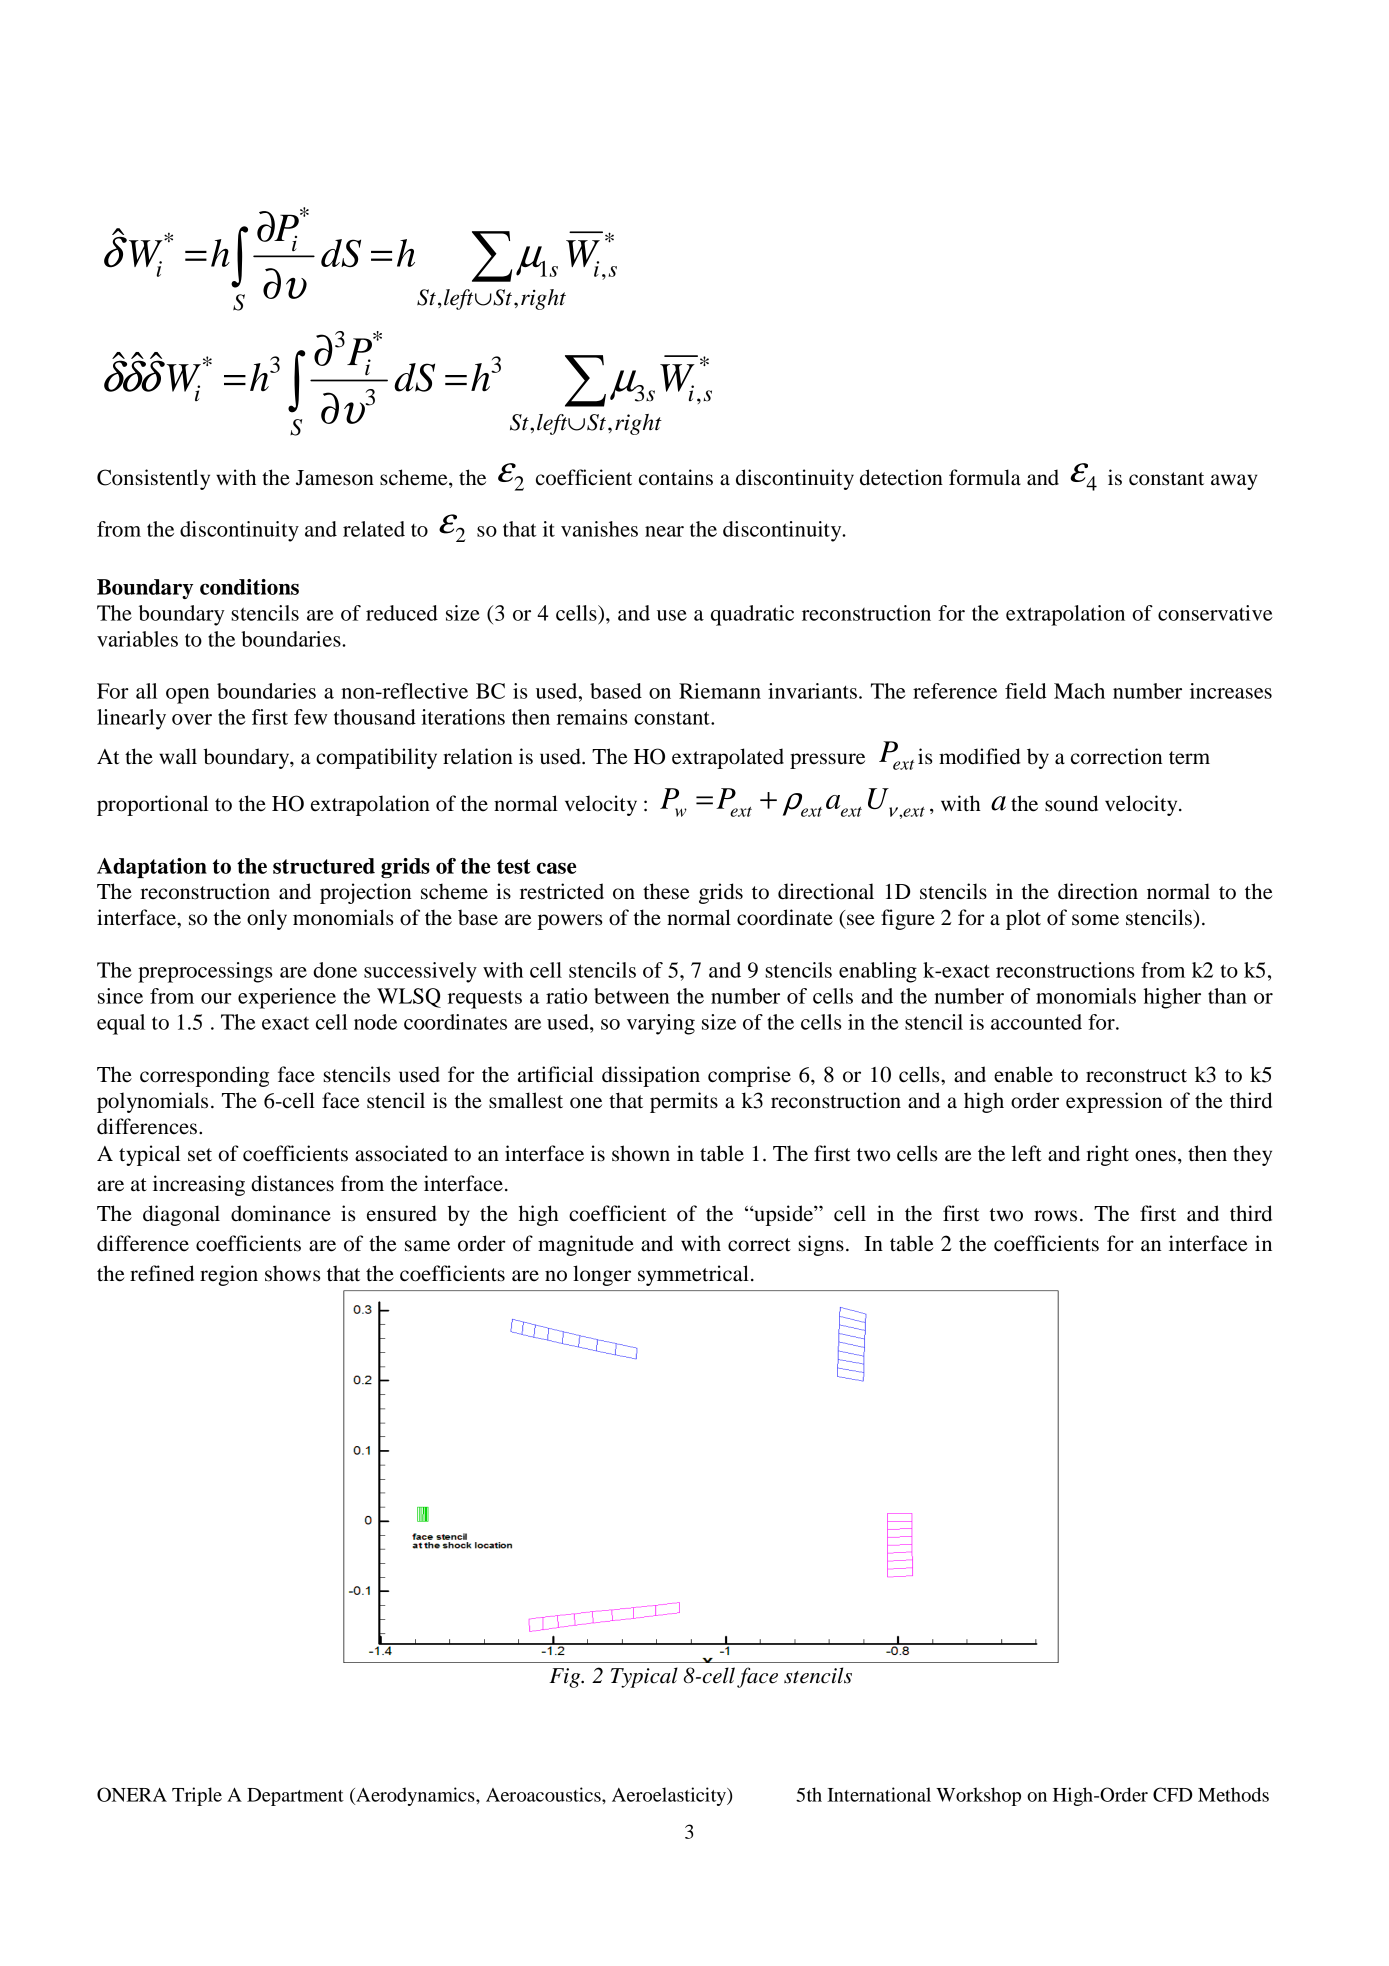 Image resolution: width=1389 pixels, height=1966 pixels. I want to click on rows, so click(1055, 1216).
